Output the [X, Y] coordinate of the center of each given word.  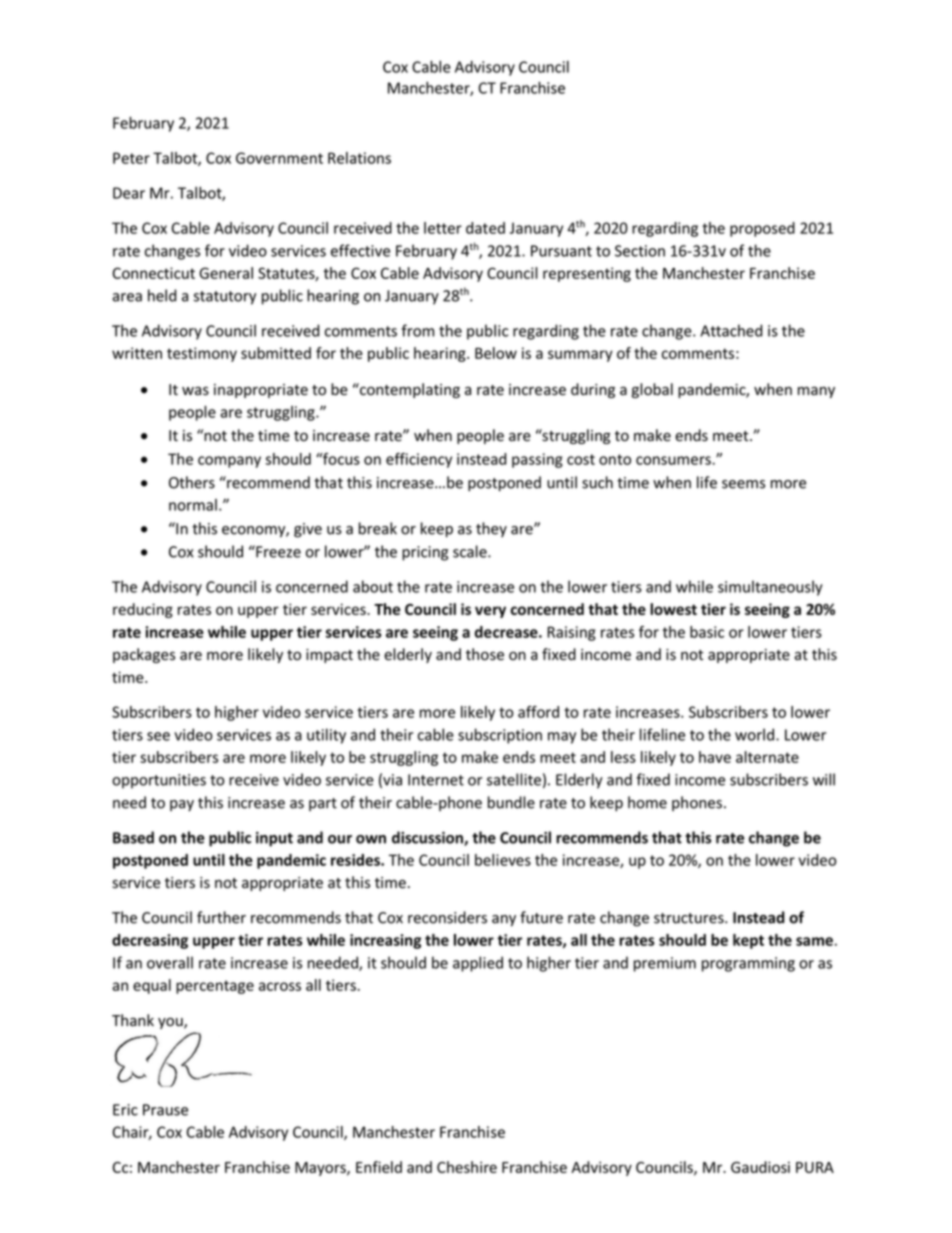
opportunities [159, 781]
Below [496, 353]
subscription [500, 736]
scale [471, 551]
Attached [731, 330]
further [221, 917]
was [195, 391]
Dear [129, 193]
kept [748, 941]
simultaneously [770, 588]
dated [485, 228]
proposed [762, 229]
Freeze [277, 551]
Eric [125, 1110]
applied [478, 964]
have [715, 757]
